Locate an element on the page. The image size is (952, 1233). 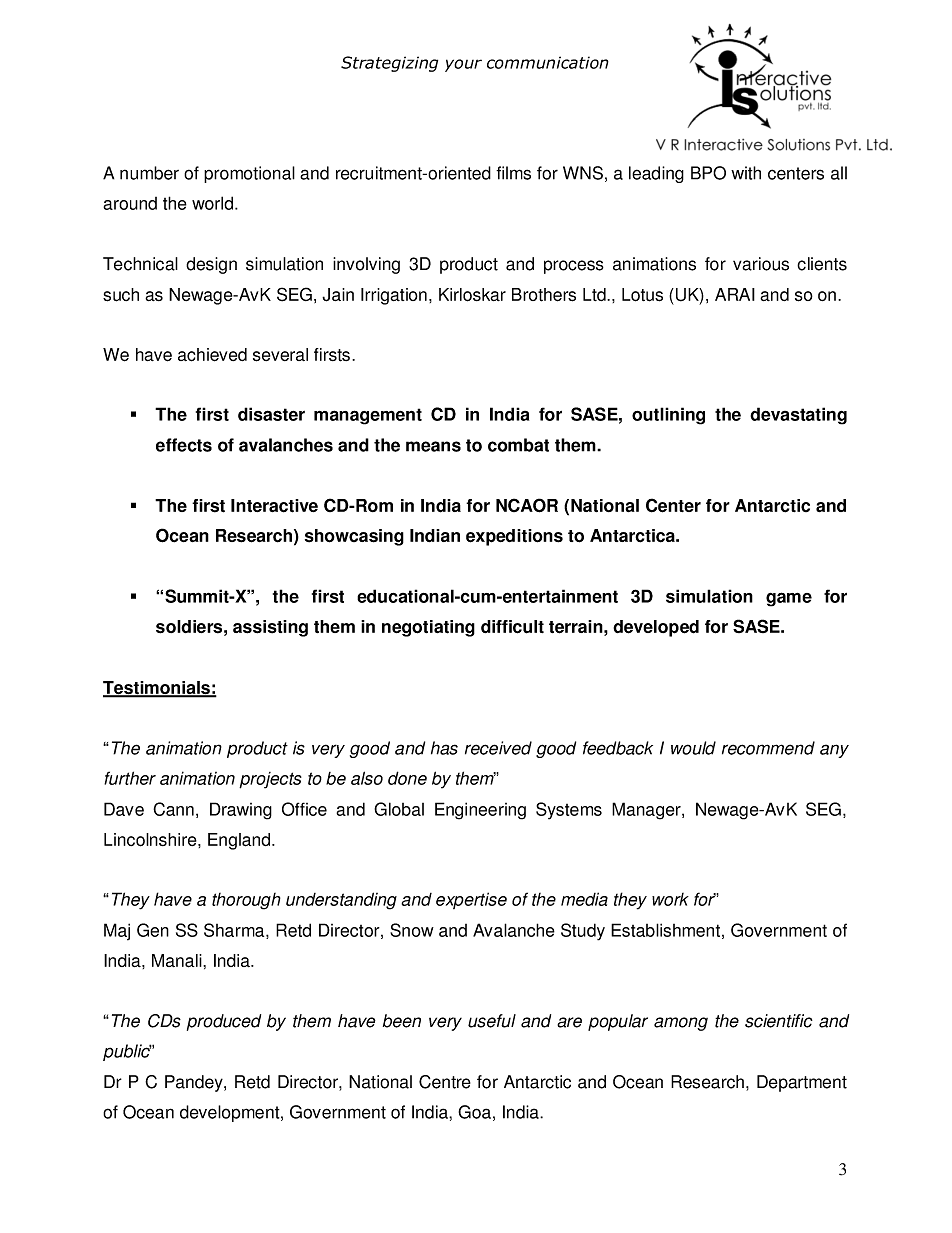
your is located at coordinates (463, 65).
